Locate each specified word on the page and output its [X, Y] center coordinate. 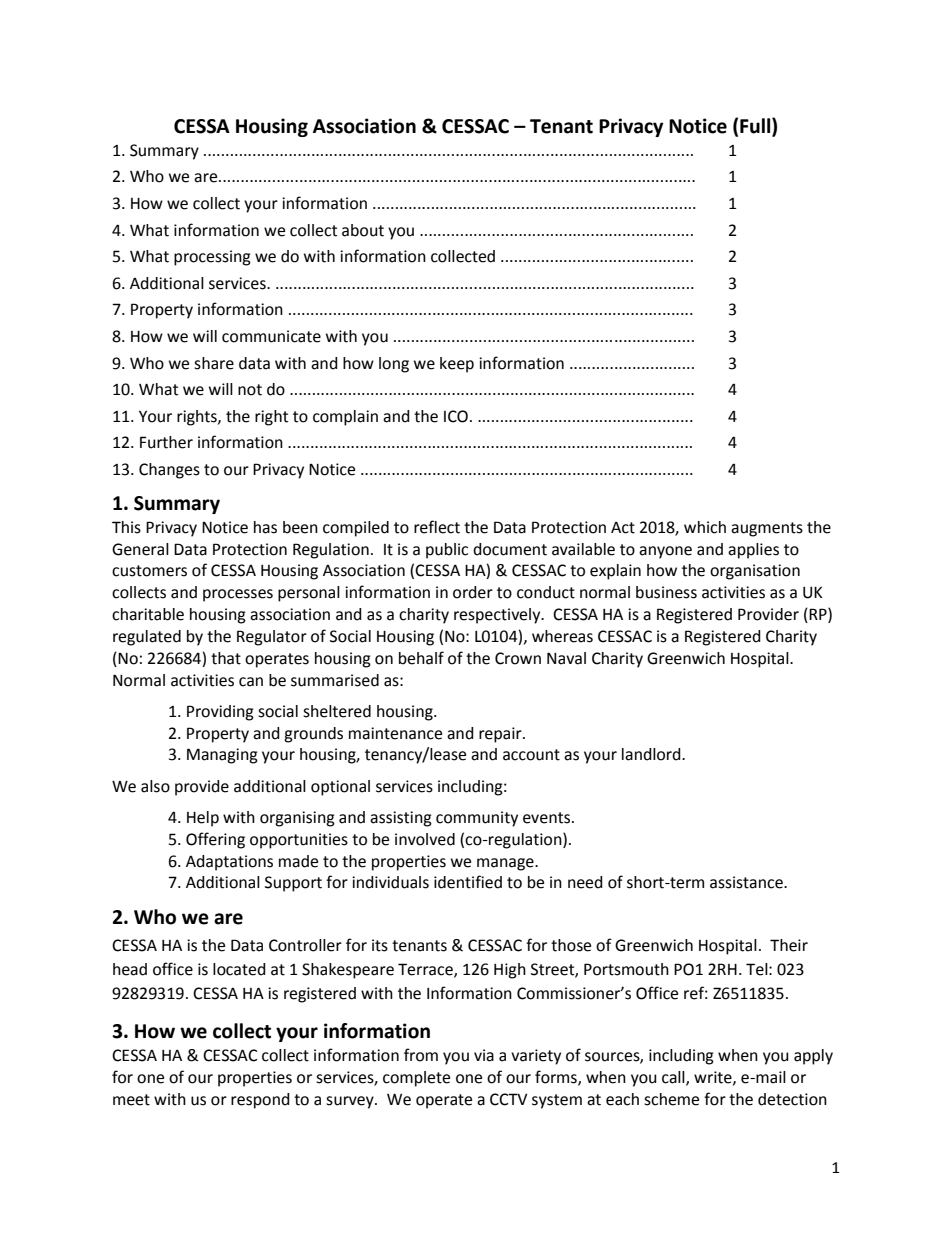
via [484, 1055]
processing [212, 258]
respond [260, 1101]
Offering [215, 840]
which [705, 527]
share [214, 363]
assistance [747, 882]
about [363, 230]
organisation [755, 572]
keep [457, 365]
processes [238, 595]
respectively [498, 616]
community [477, 819]
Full [756, 127]
